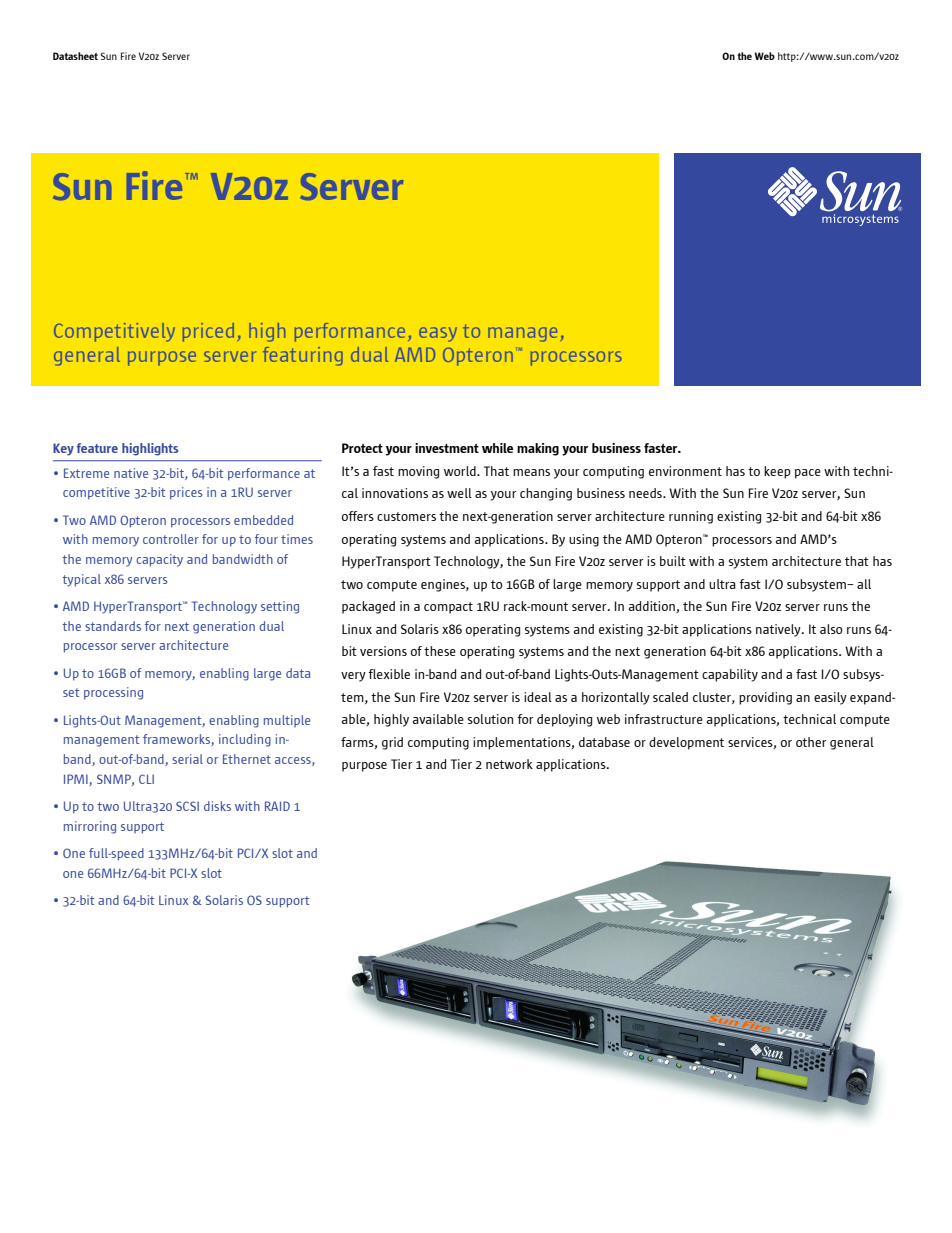 The height and width of the screenshot is (1233, 952). What do you see at coordinates (208, 332) in the screenshot?
I see `priced` at bounding box center [208, 332].
